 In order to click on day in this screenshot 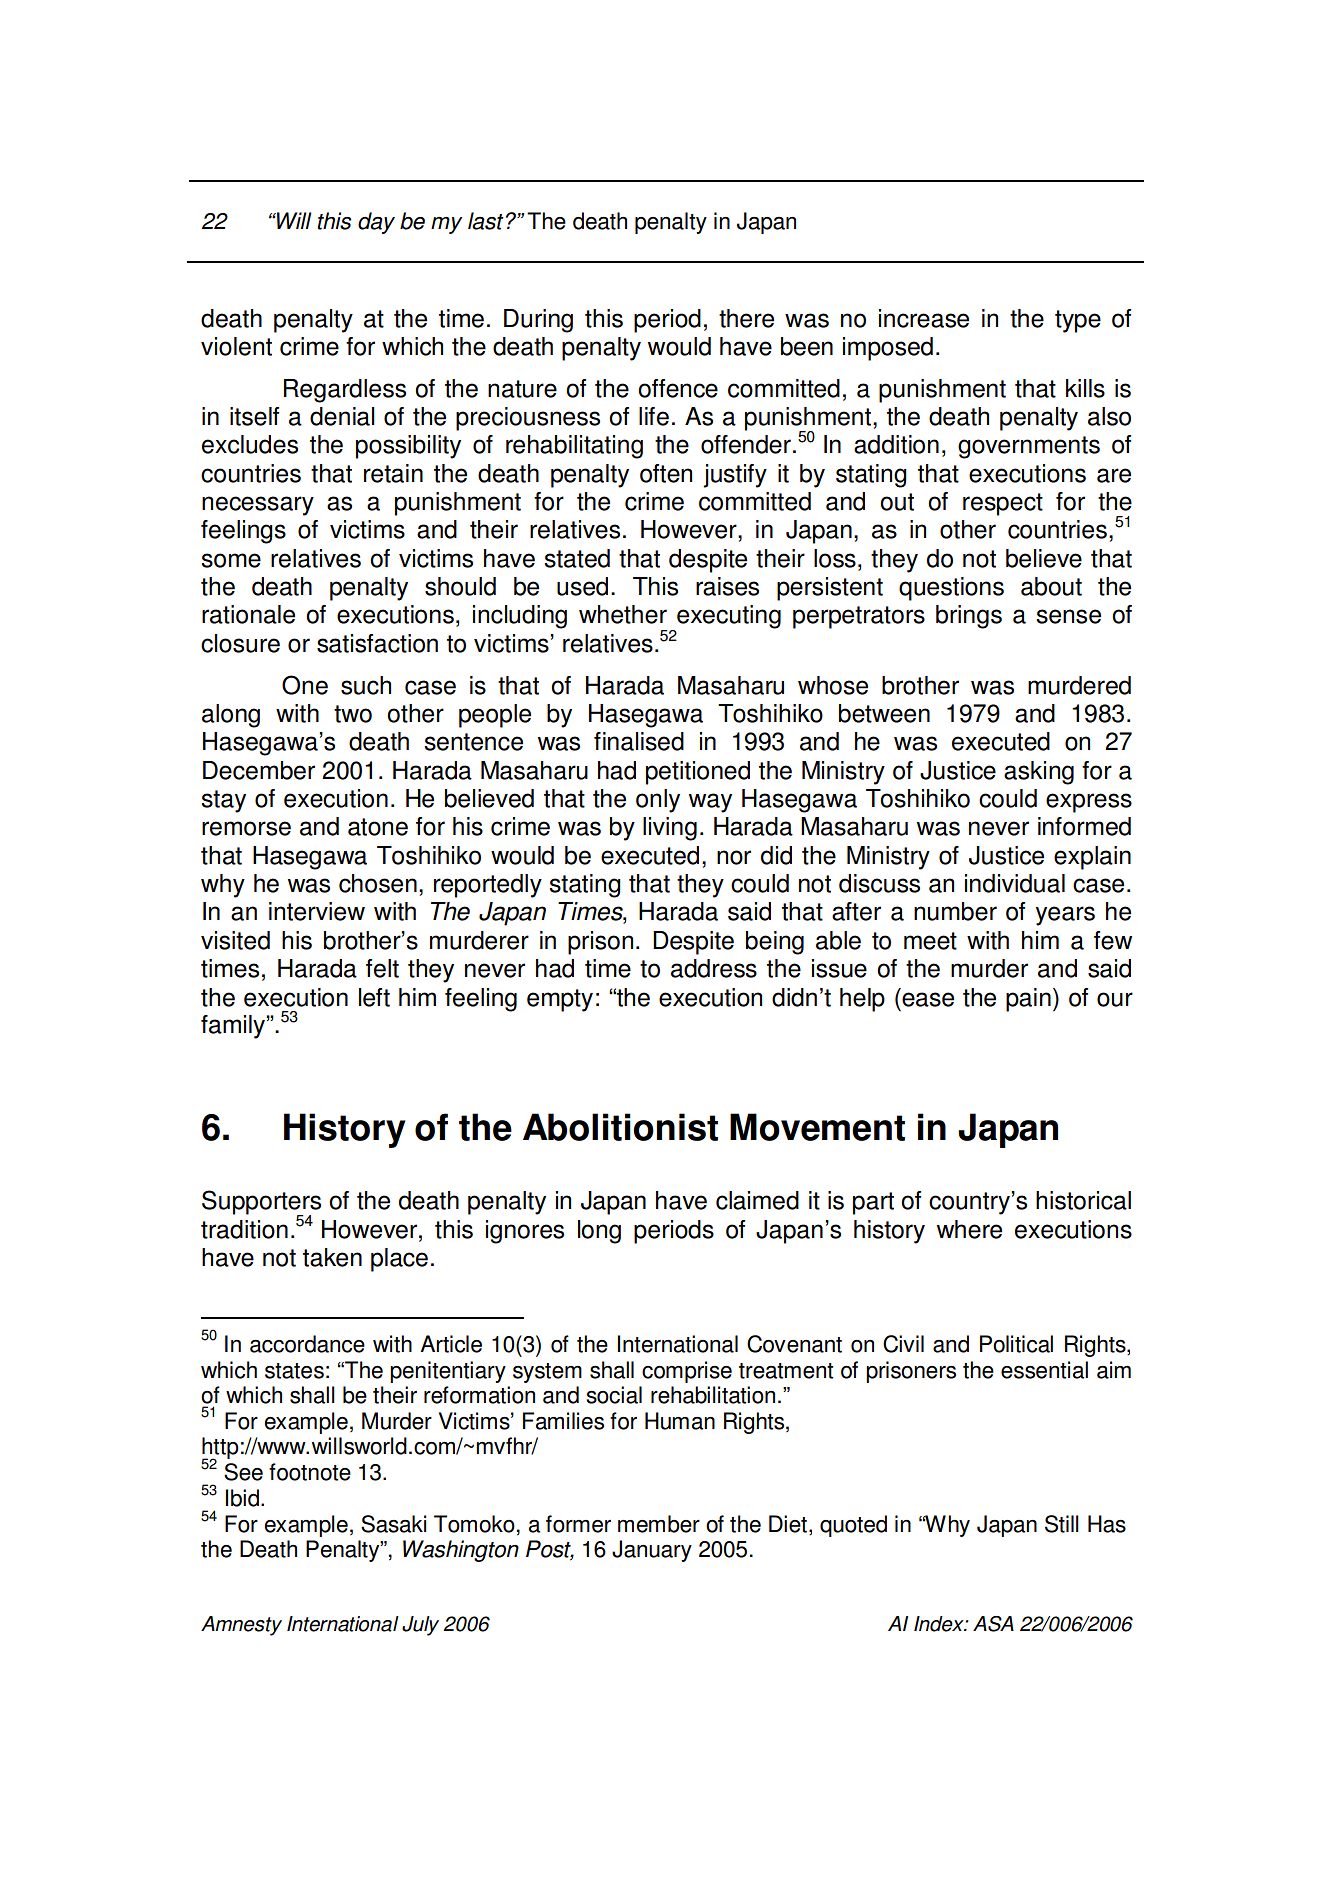, I will do `click(376, 223)`.
